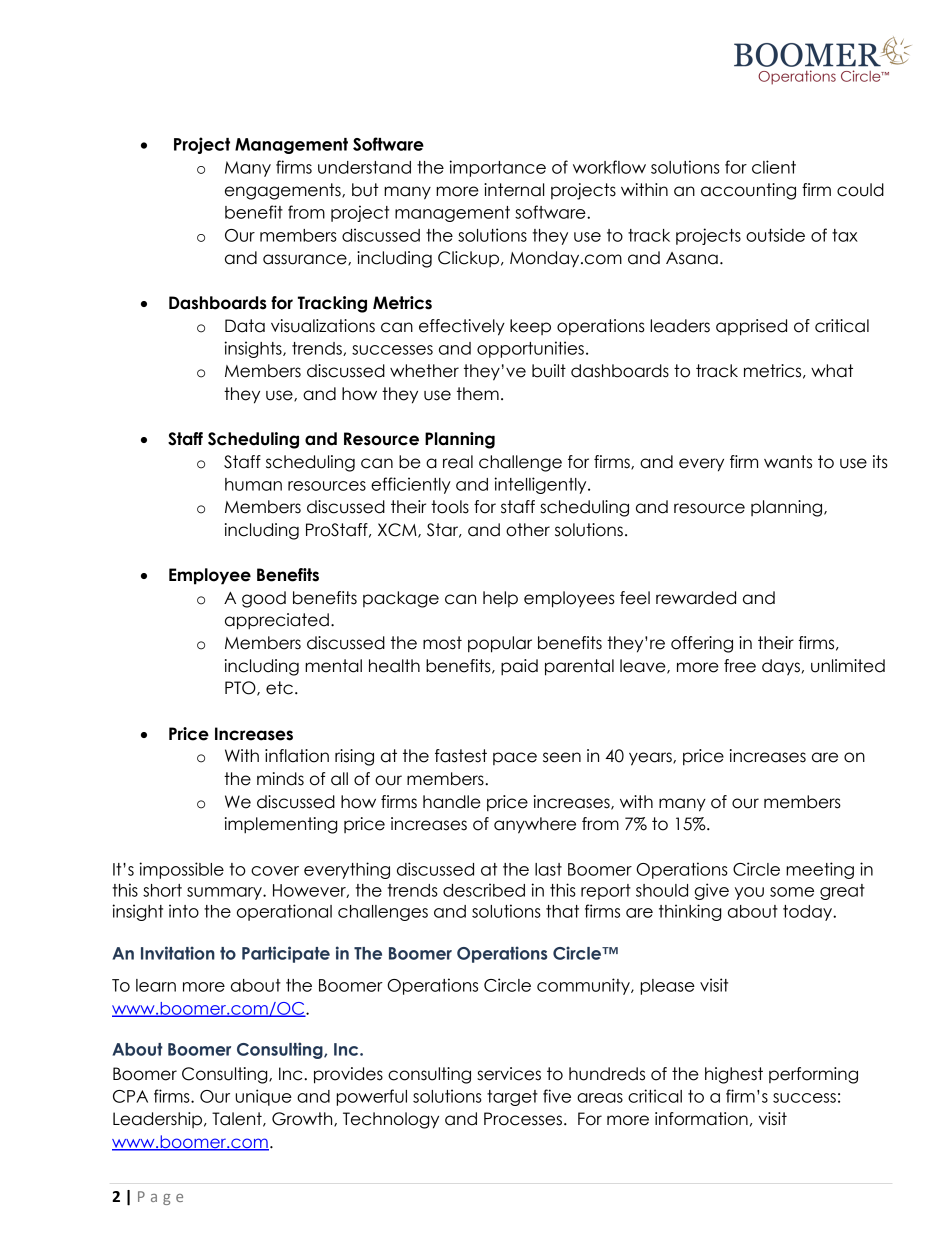 This screenshot has width=952, height=1233. What do you see at coordinates (478, 394) in the screenshot?
I see `them` at bounding box center [478, 394].
